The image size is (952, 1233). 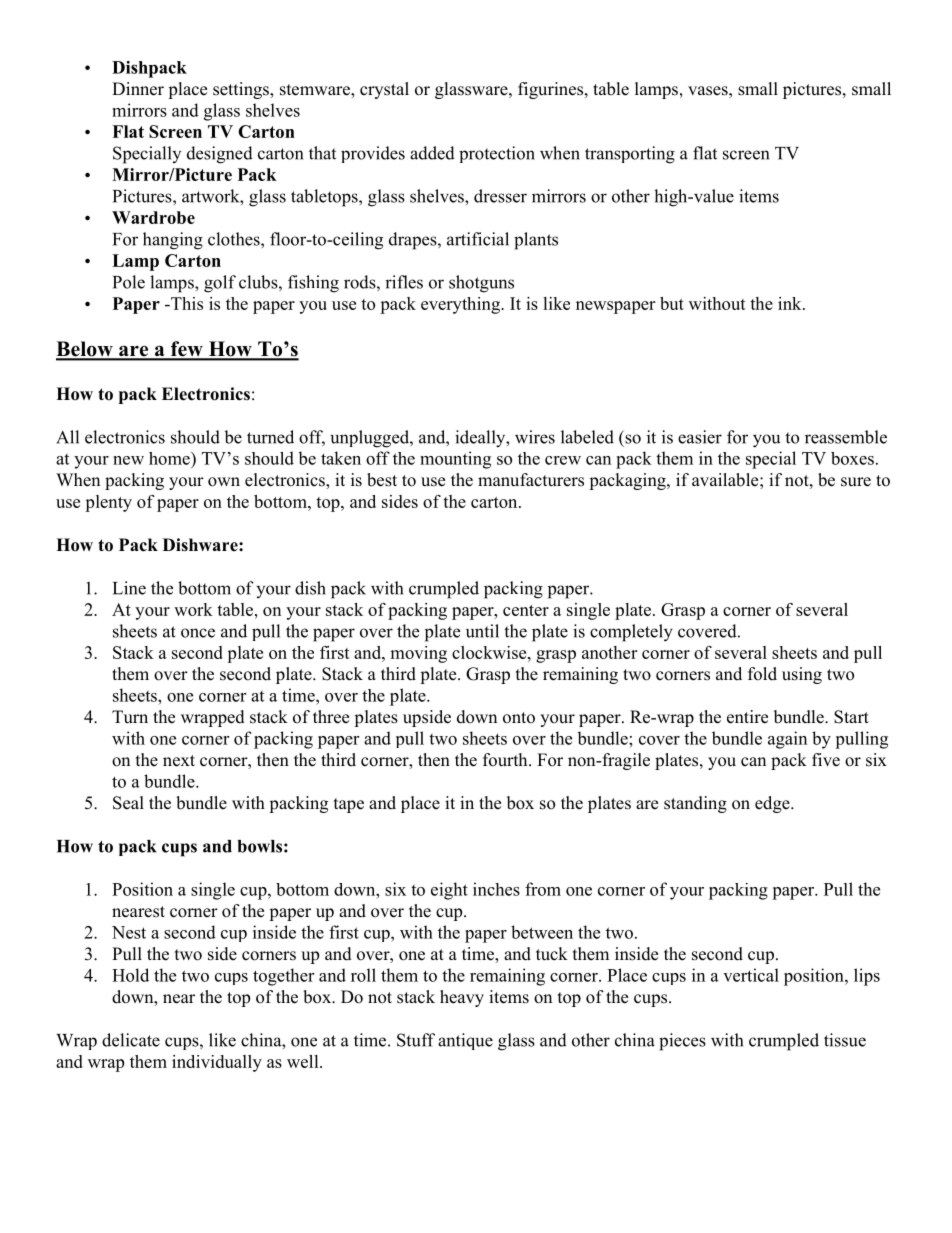 I want to click on Seal, so click(x=128, y=803).
